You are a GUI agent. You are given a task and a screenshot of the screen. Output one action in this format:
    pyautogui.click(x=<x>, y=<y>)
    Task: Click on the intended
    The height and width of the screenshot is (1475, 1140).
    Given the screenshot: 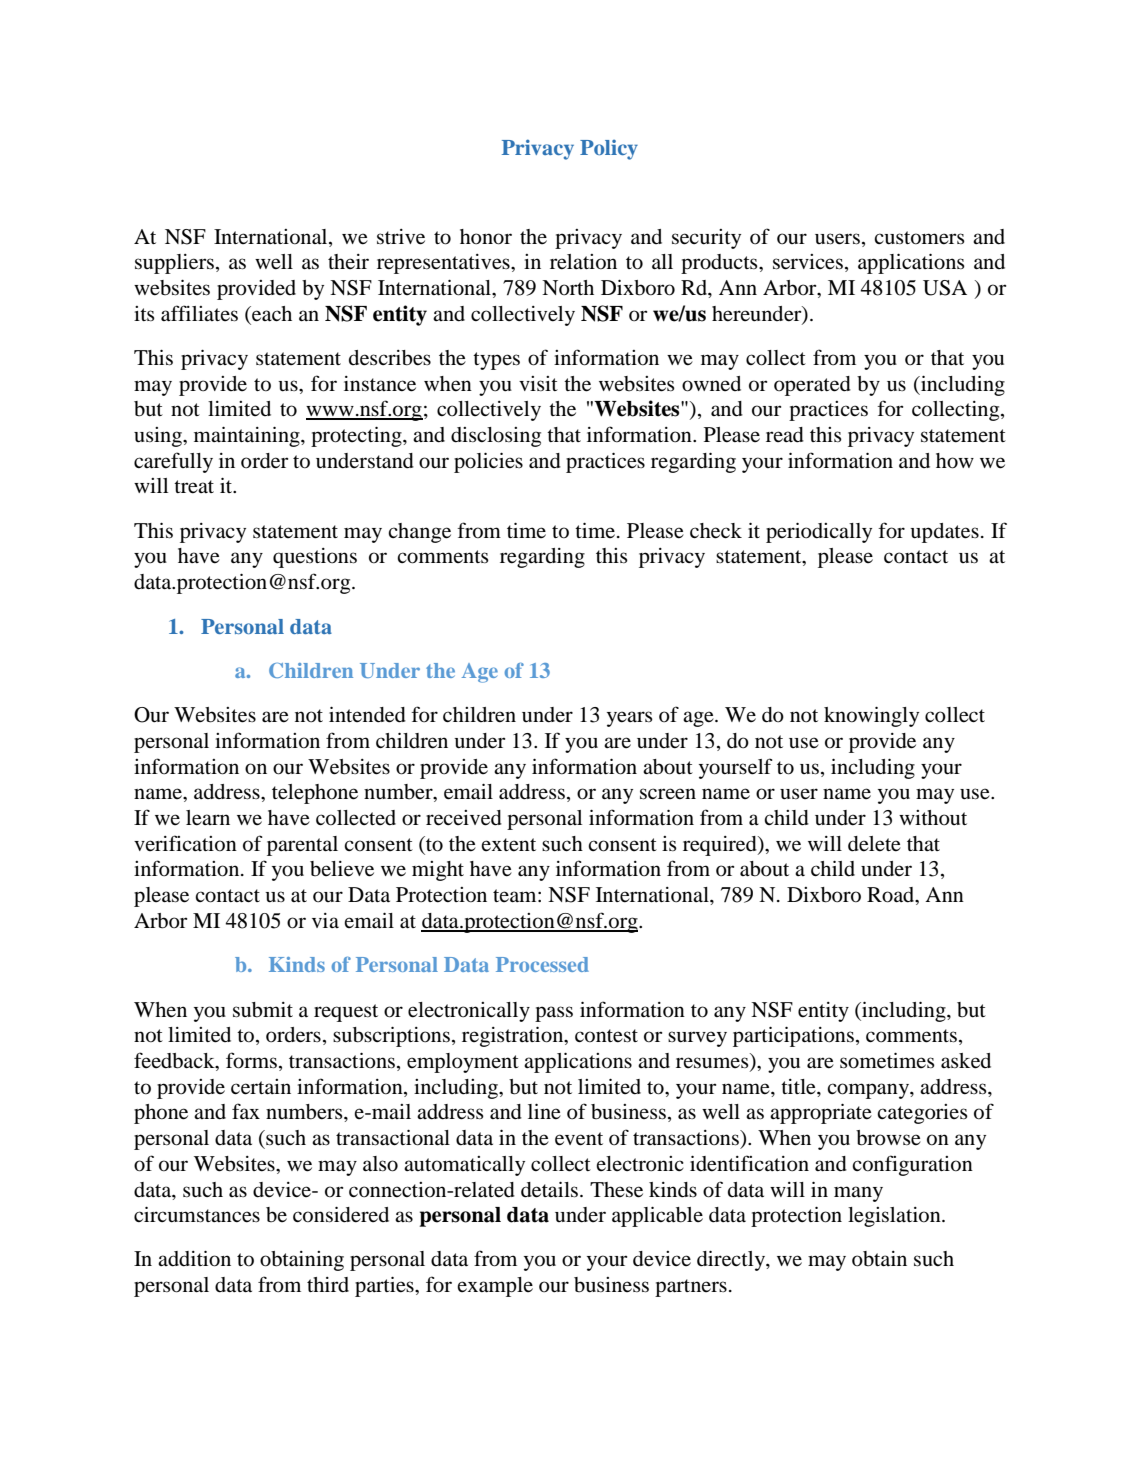 What is the action you would take?
    pyautogui.click(x=367, y=714)
